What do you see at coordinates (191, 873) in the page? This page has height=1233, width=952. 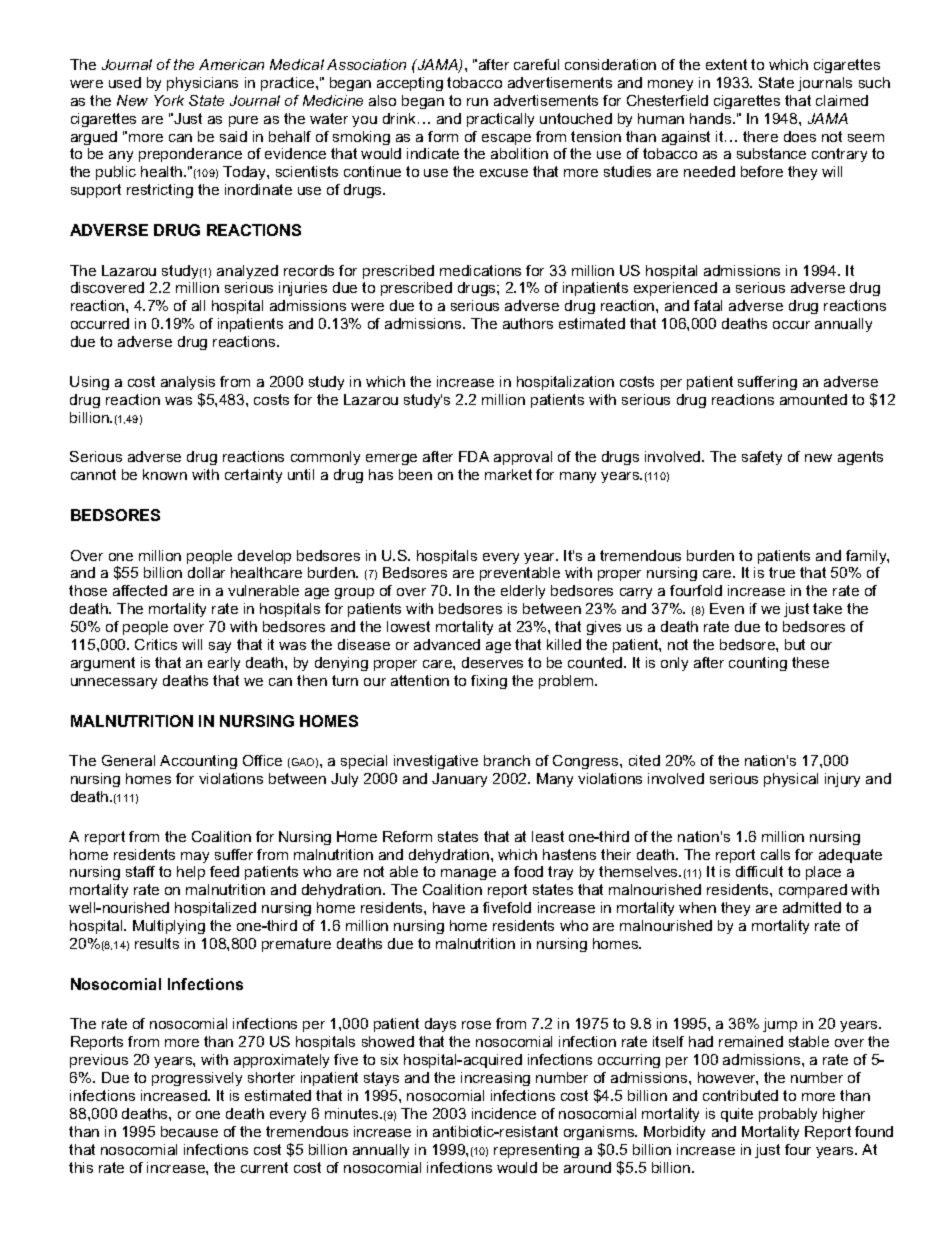 I see `help` at bounding box center [191, 873].
